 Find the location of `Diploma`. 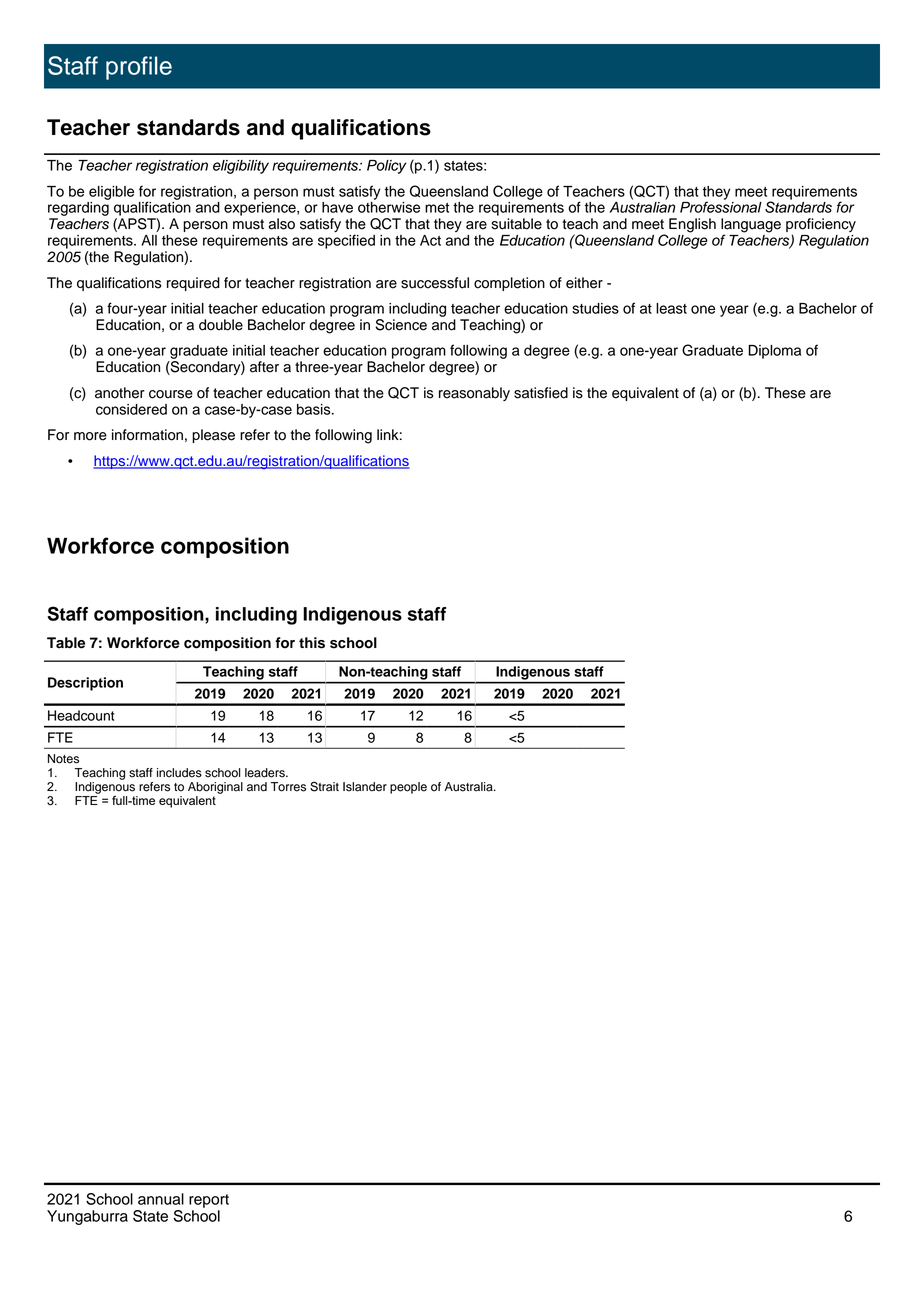

Diploma is located at coordinates (774, 352).
